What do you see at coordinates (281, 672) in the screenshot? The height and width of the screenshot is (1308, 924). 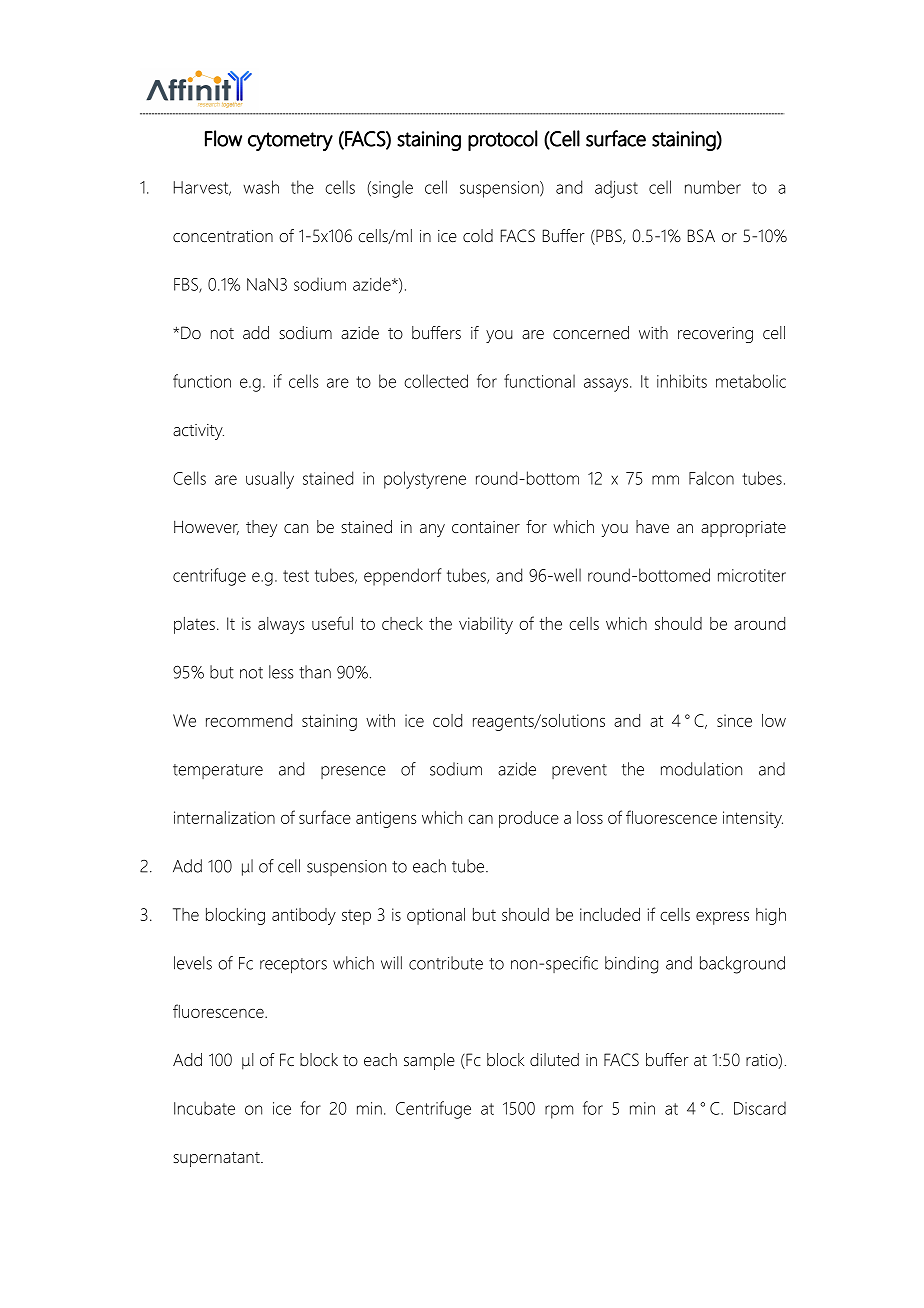 I see `less` at bounding box center [281, 672].
